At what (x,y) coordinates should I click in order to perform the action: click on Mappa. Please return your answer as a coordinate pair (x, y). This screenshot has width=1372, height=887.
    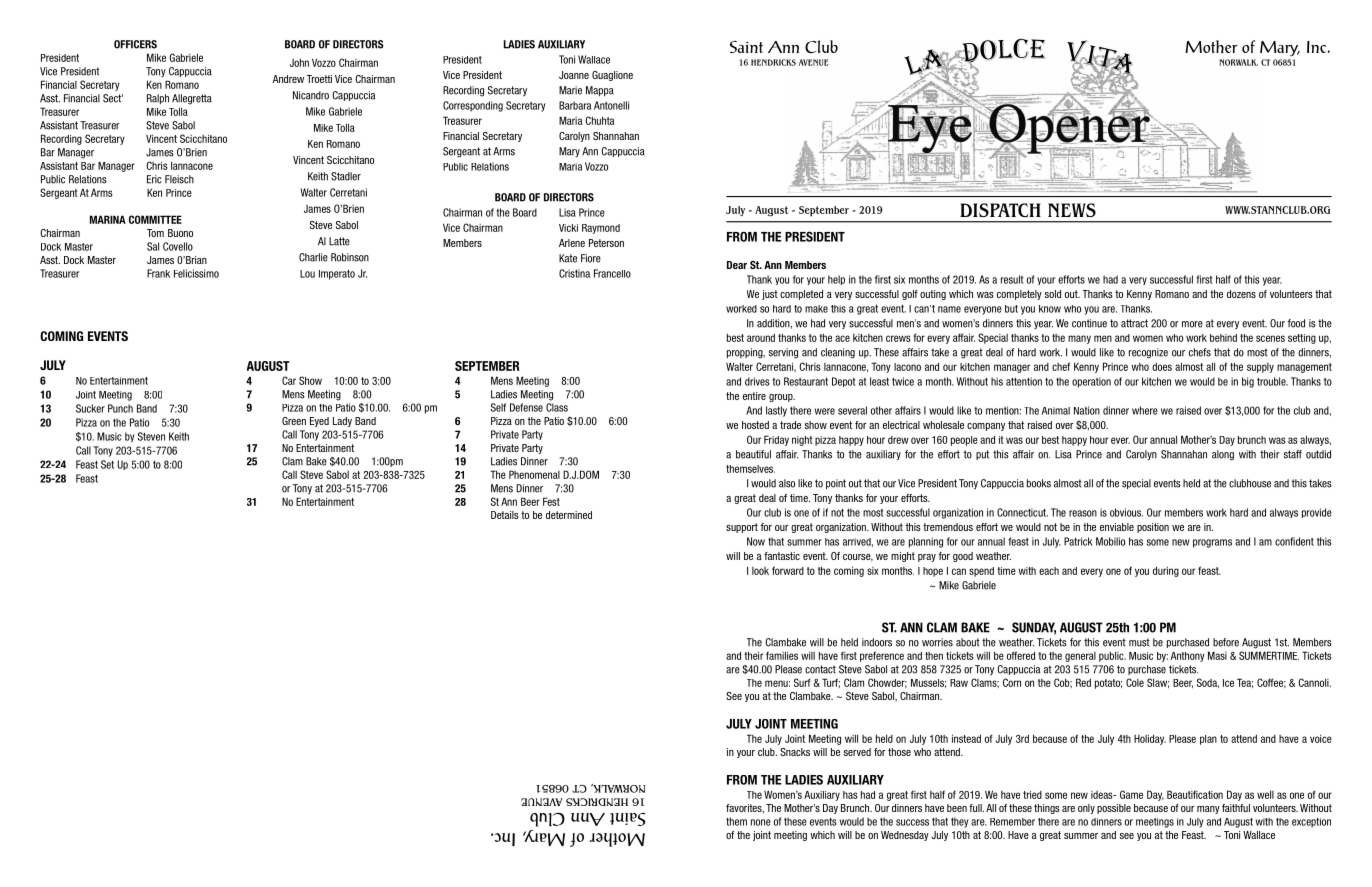
    Looking at the image, I should click on (600, 91).
